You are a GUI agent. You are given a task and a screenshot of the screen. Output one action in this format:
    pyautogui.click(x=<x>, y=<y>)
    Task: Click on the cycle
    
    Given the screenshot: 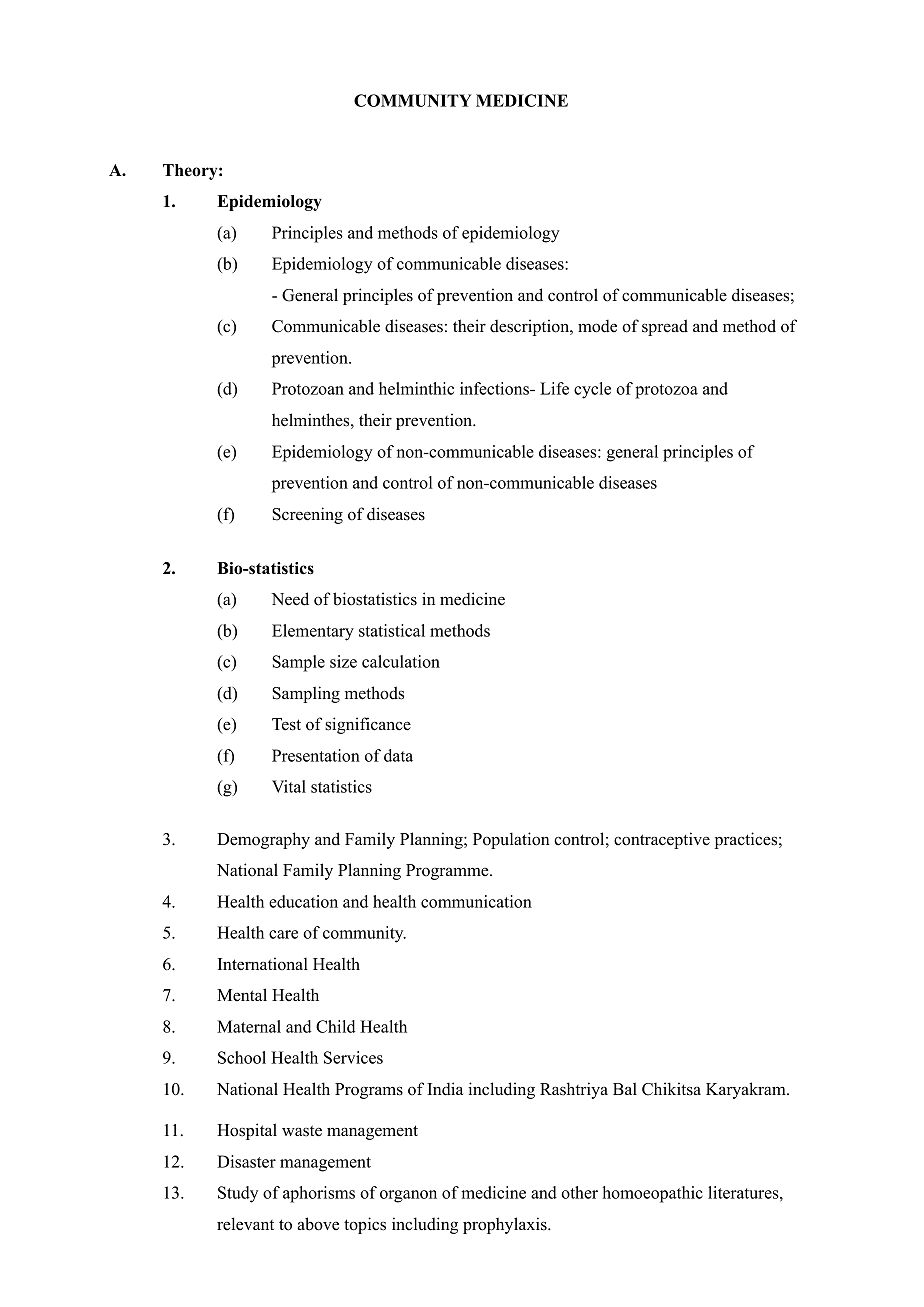 What is the action you would take?
    pyautogui.click(x=592, y=390)
